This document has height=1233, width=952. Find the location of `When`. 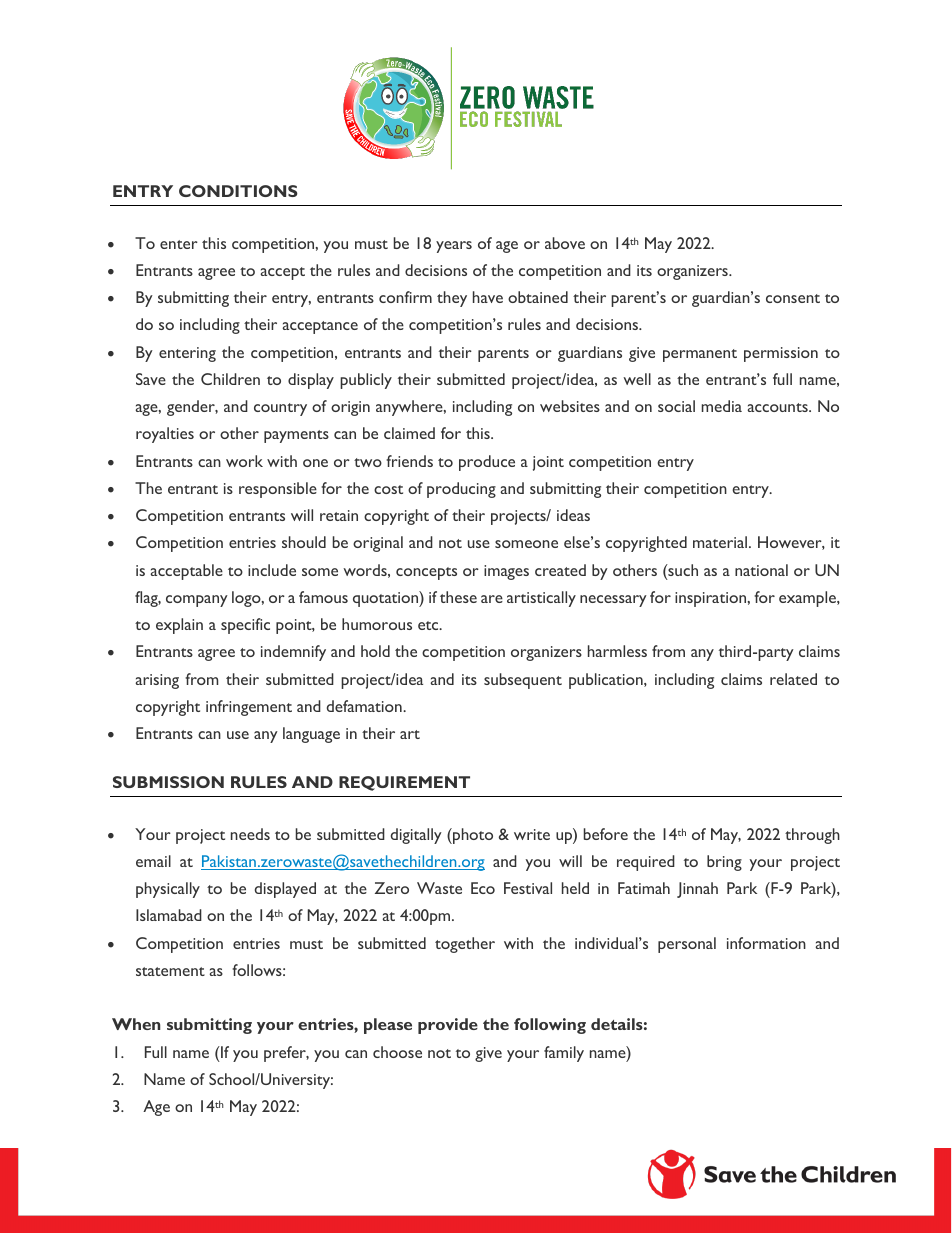

When is located at coordinates (136, 1024).
